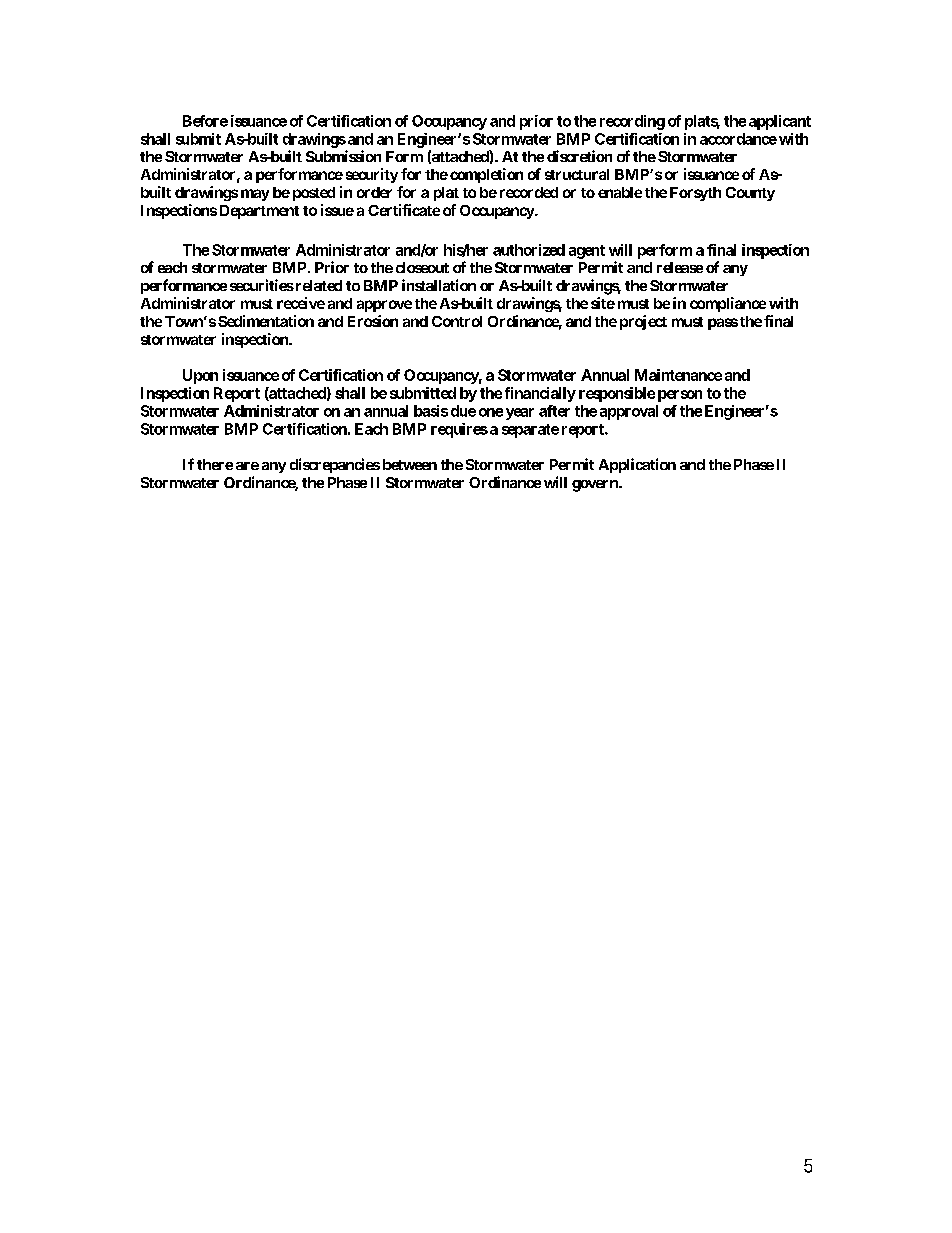 Image resolution: width=952 pixels, height=1233 pixels. Describe the element at coordinates (259, 212) in the screenshot. I see `Department` at that location.
